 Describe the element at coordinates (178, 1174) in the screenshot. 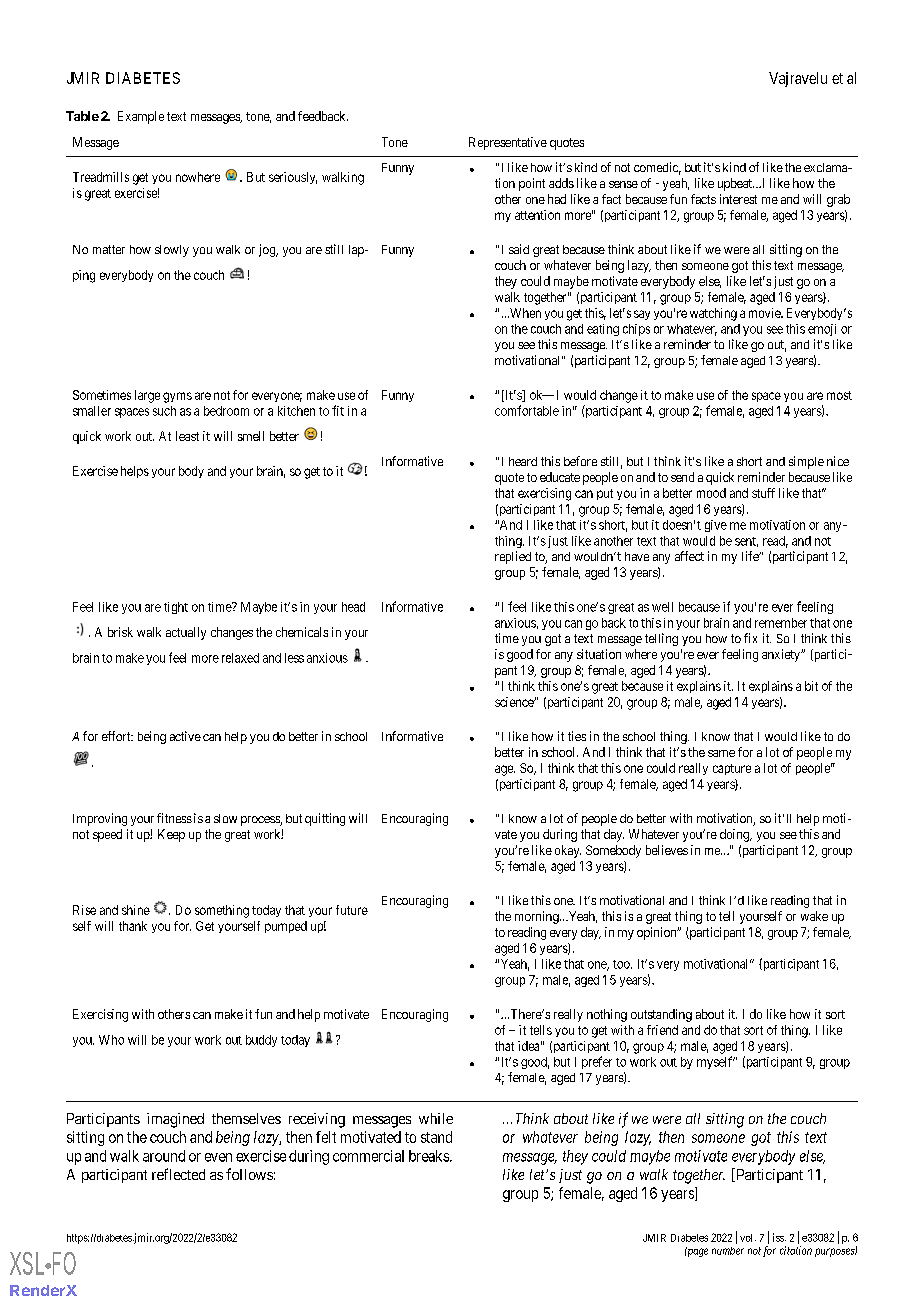

I see `reflected` at that location.
